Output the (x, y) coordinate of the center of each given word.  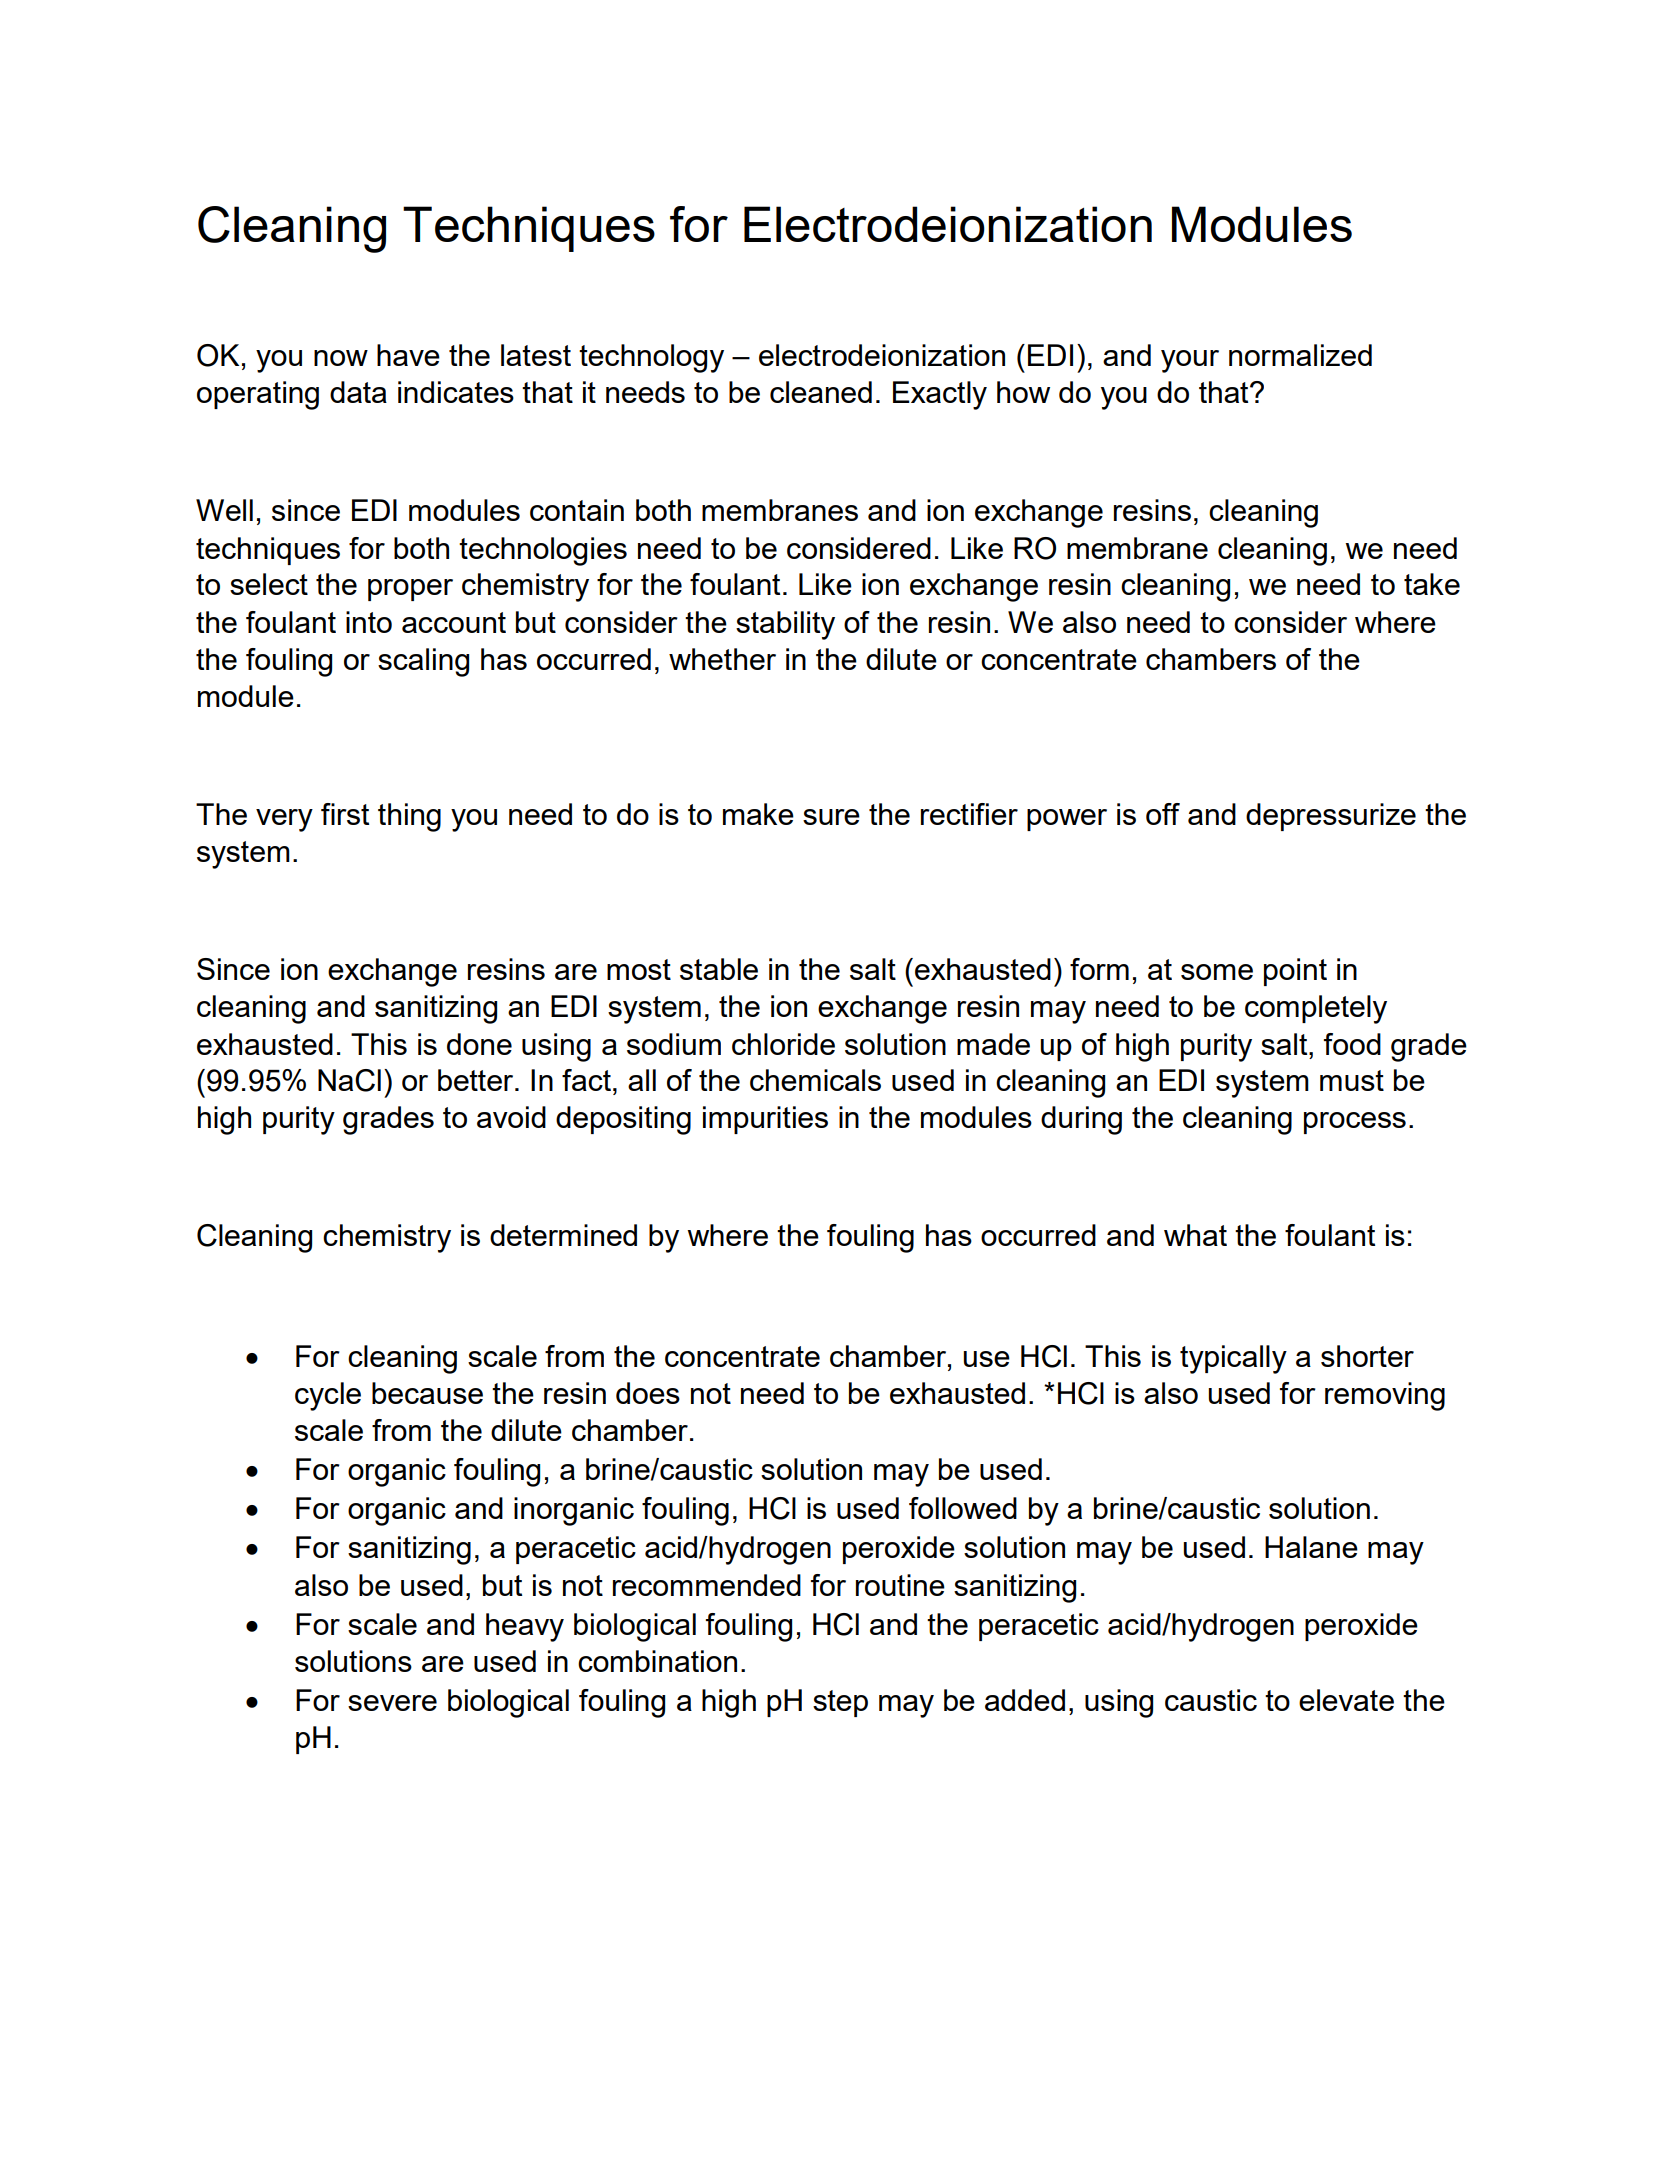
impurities (765, 1120)
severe (392, 1703)
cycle (328, 1396)
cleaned (821, 392)
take (1432, 584)
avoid (511, 1117)
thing (409, 817)
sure (831, 817)
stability (785, 625)
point (1295, 972)
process (1355, 1123)
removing (1385, 1396)
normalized (1300, 355)
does (648, 1393)
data (358, 392)
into (369, 622)
